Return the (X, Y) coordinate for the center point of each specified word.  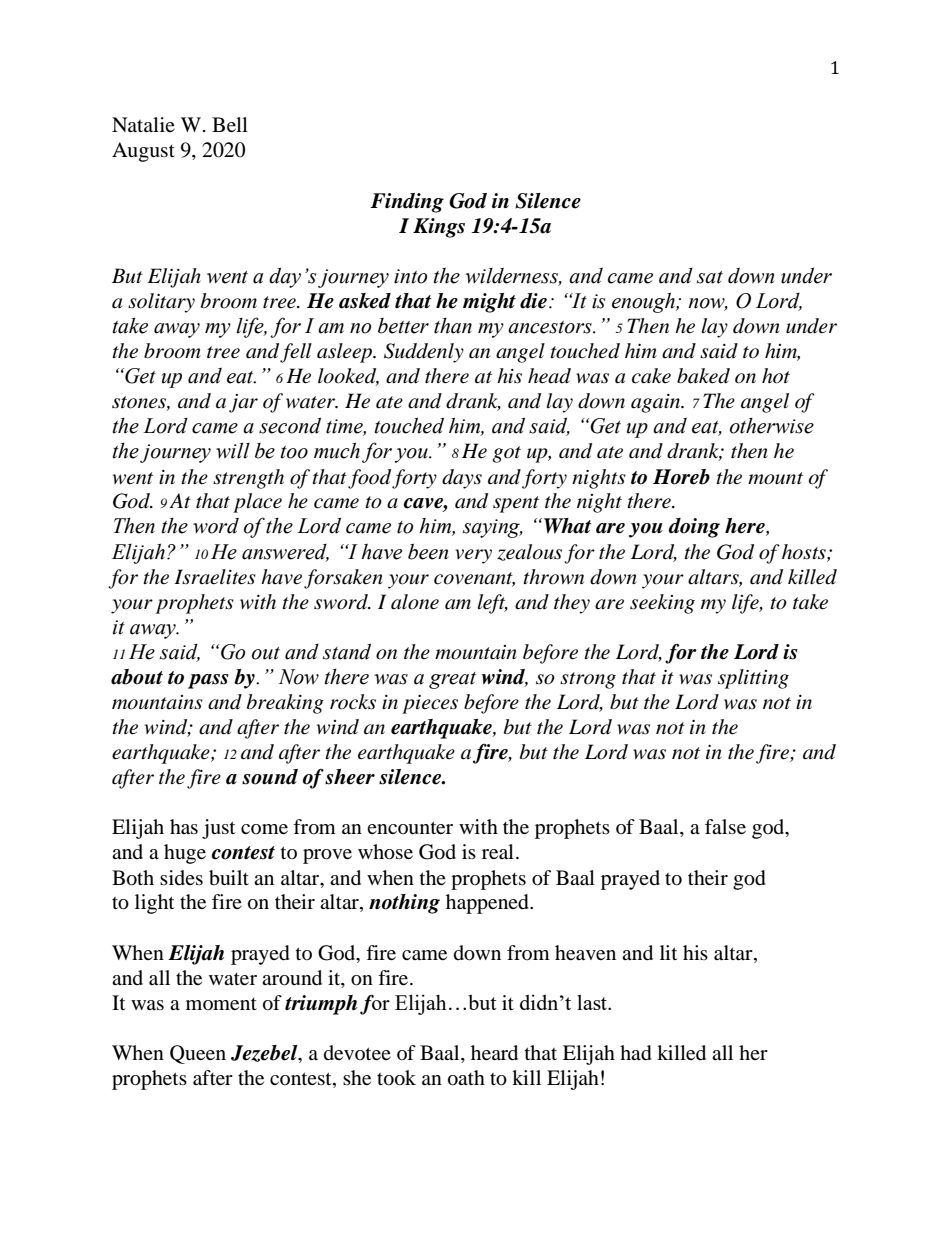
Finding (407, 203)
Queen (198, 1054)
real (498, 852)
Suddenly (424, 353)
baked (703, 376)
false (725, 826)
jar (243, 403)
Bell (230, 124)
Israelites (215, 577)
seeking (662, 604)
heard (494, 1053)
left (493, 604)
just (218, 829)
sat (710, 277)
